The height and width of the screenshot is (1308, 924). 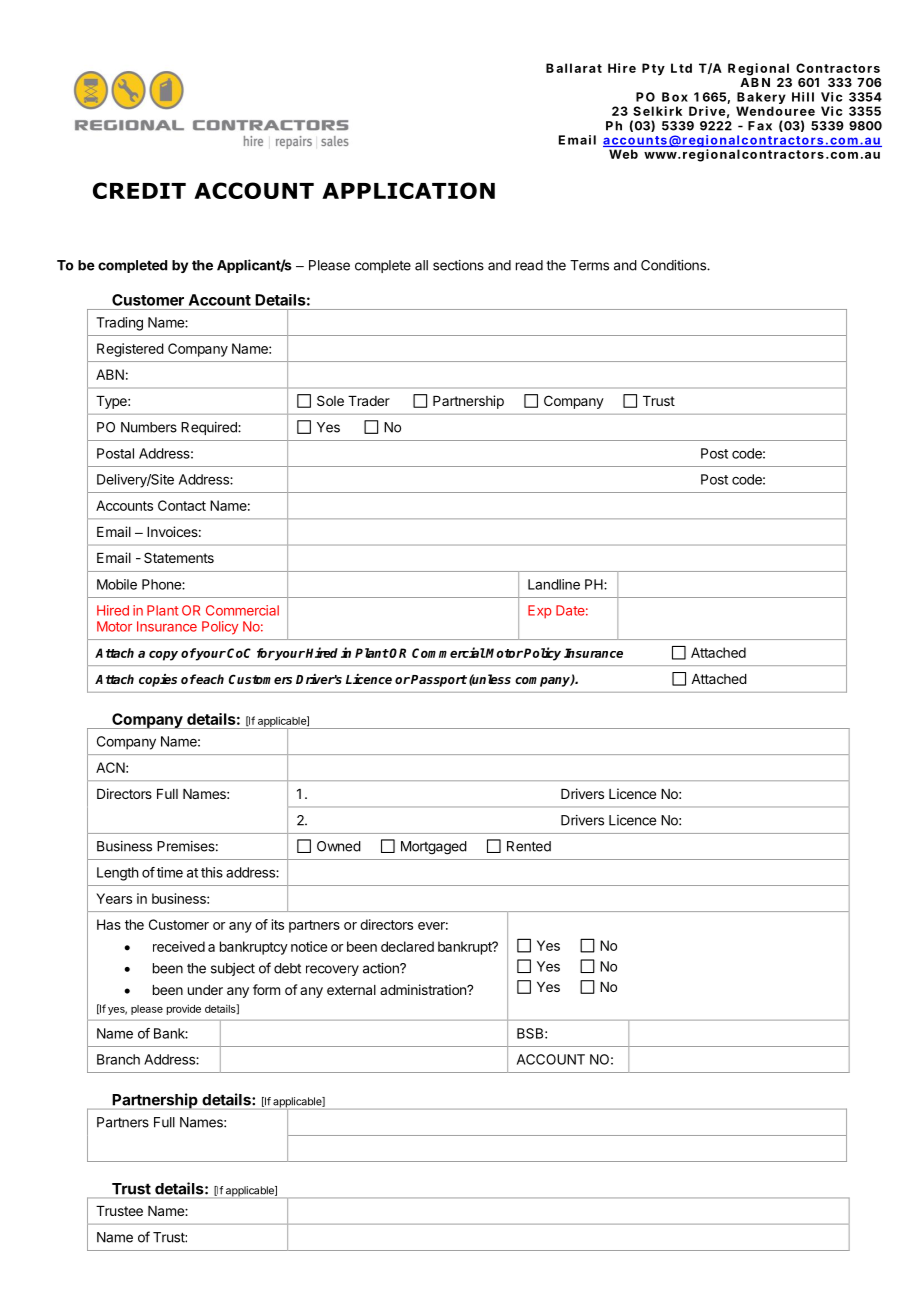 I want to click on Conditions, so click(x=674, y=265).
